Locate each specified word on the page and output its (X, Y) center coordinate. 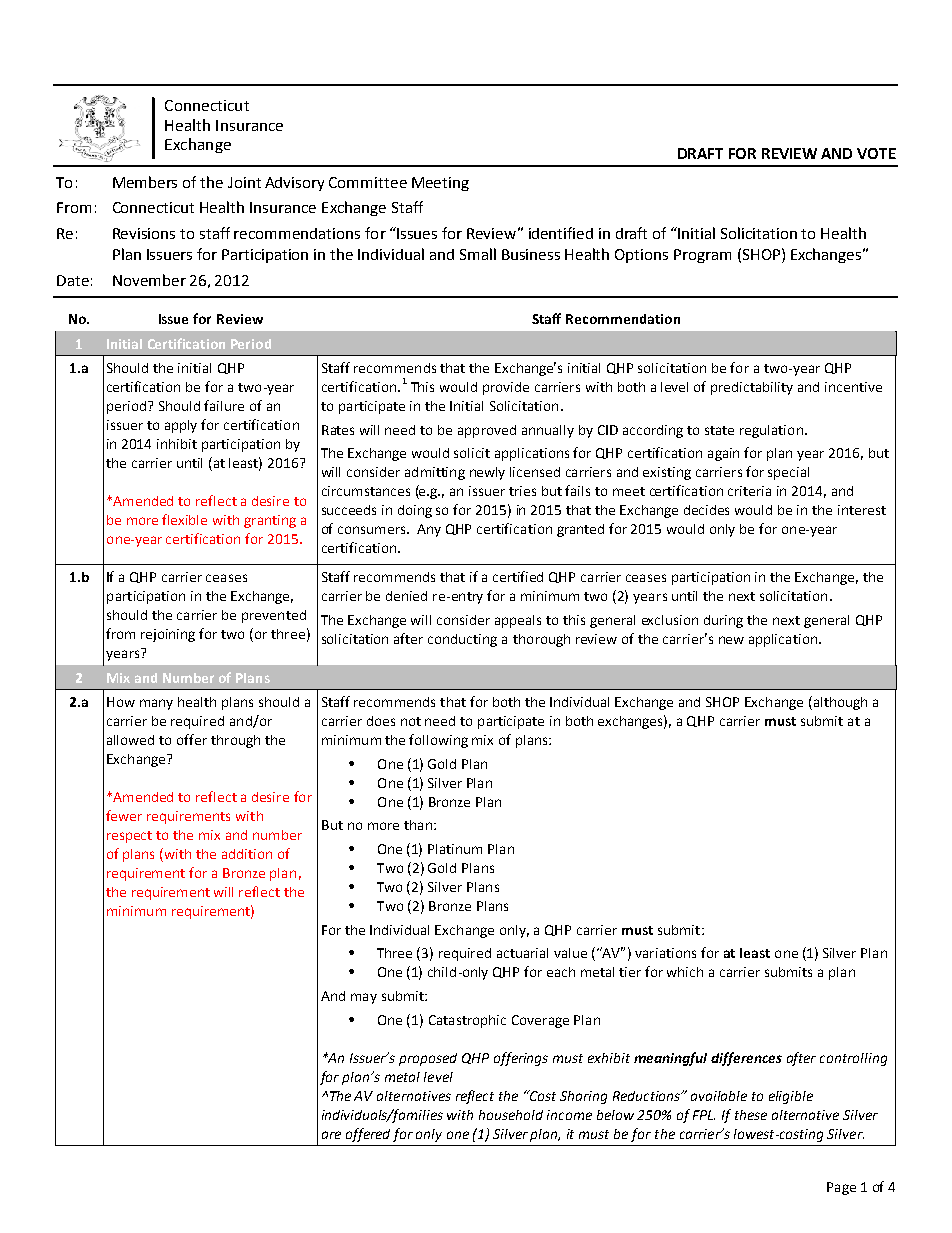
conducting (462, 640)
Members (145, 182)
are (331, 1135)
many (156, 704)
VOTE (876, 153)
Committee (368, 182)
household (511, 1115)
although (839, 703)
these (751, 1115)
